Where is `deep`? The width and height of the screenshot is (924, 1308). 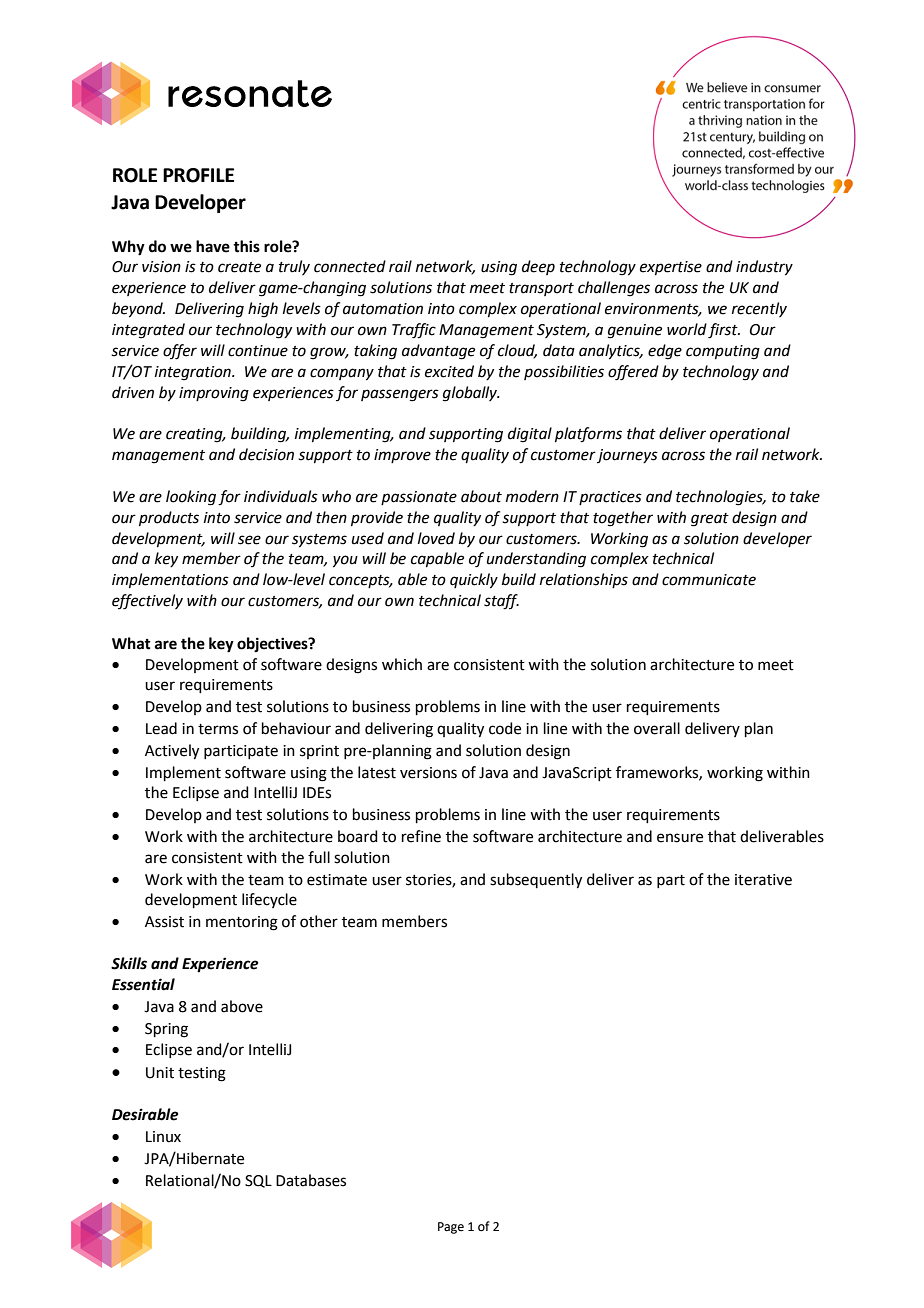
deep is located at coordinates (538, 267).
